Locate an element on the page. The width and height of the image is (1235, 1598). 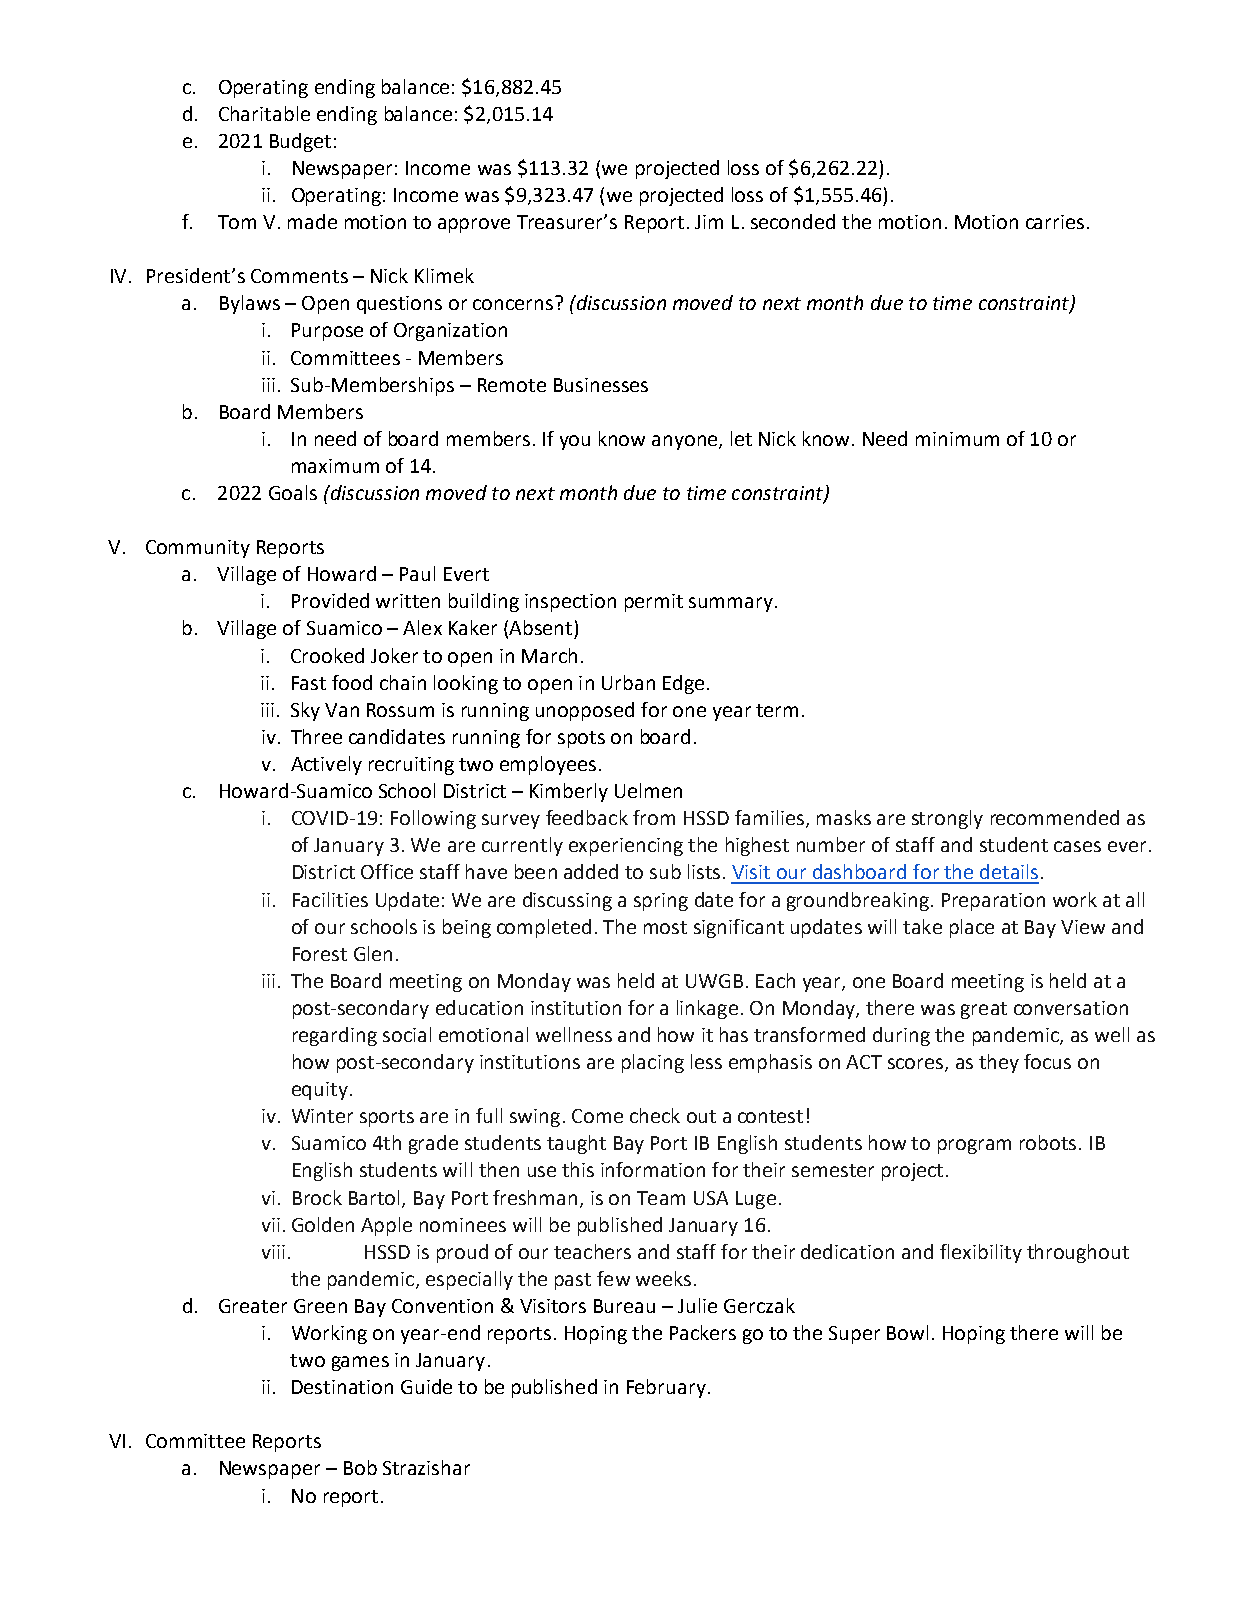
Destination is located at coordinates (342, 1387).
